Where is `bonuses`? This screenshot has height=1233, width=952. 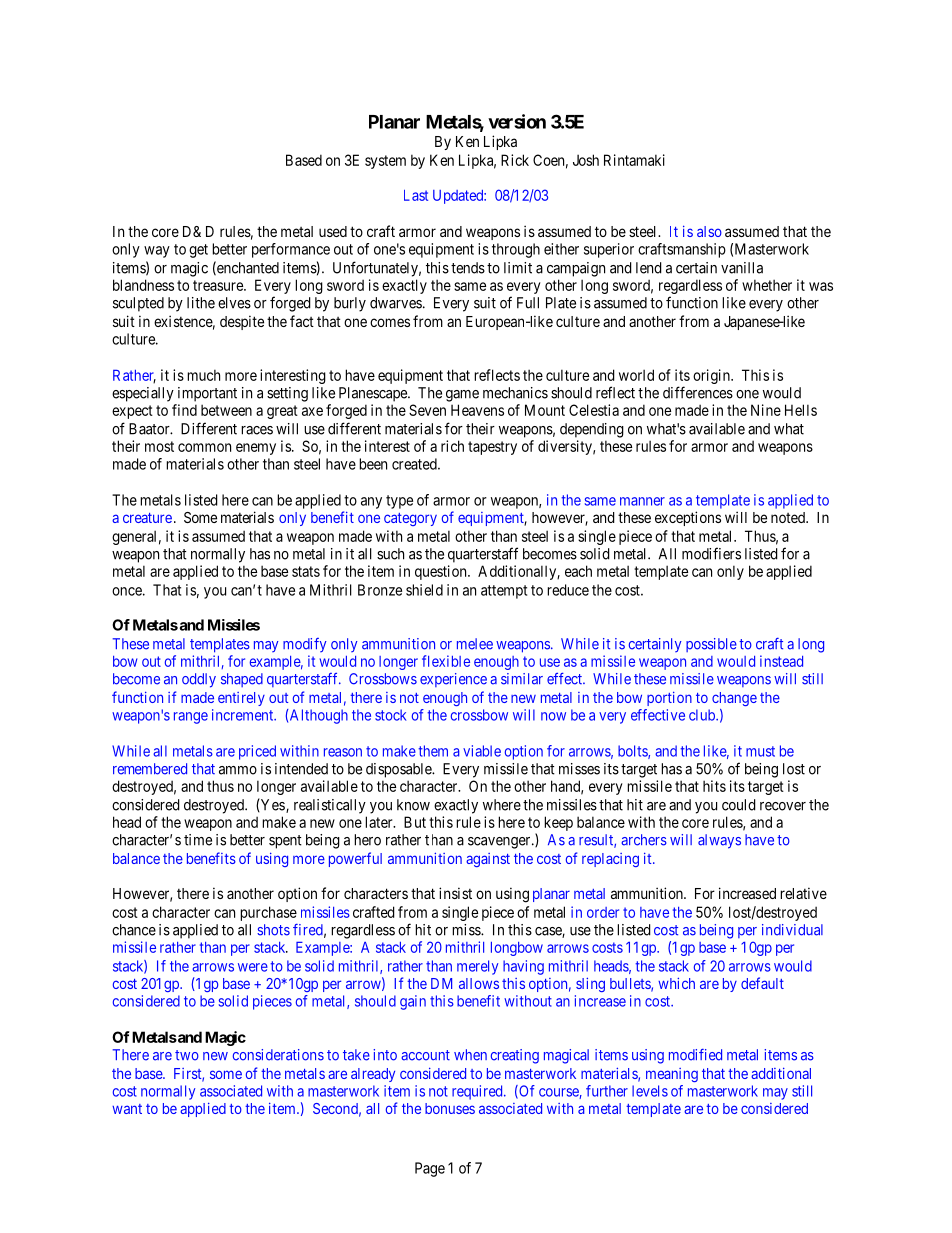
bonuses is located at coordinates (450, 1108).
